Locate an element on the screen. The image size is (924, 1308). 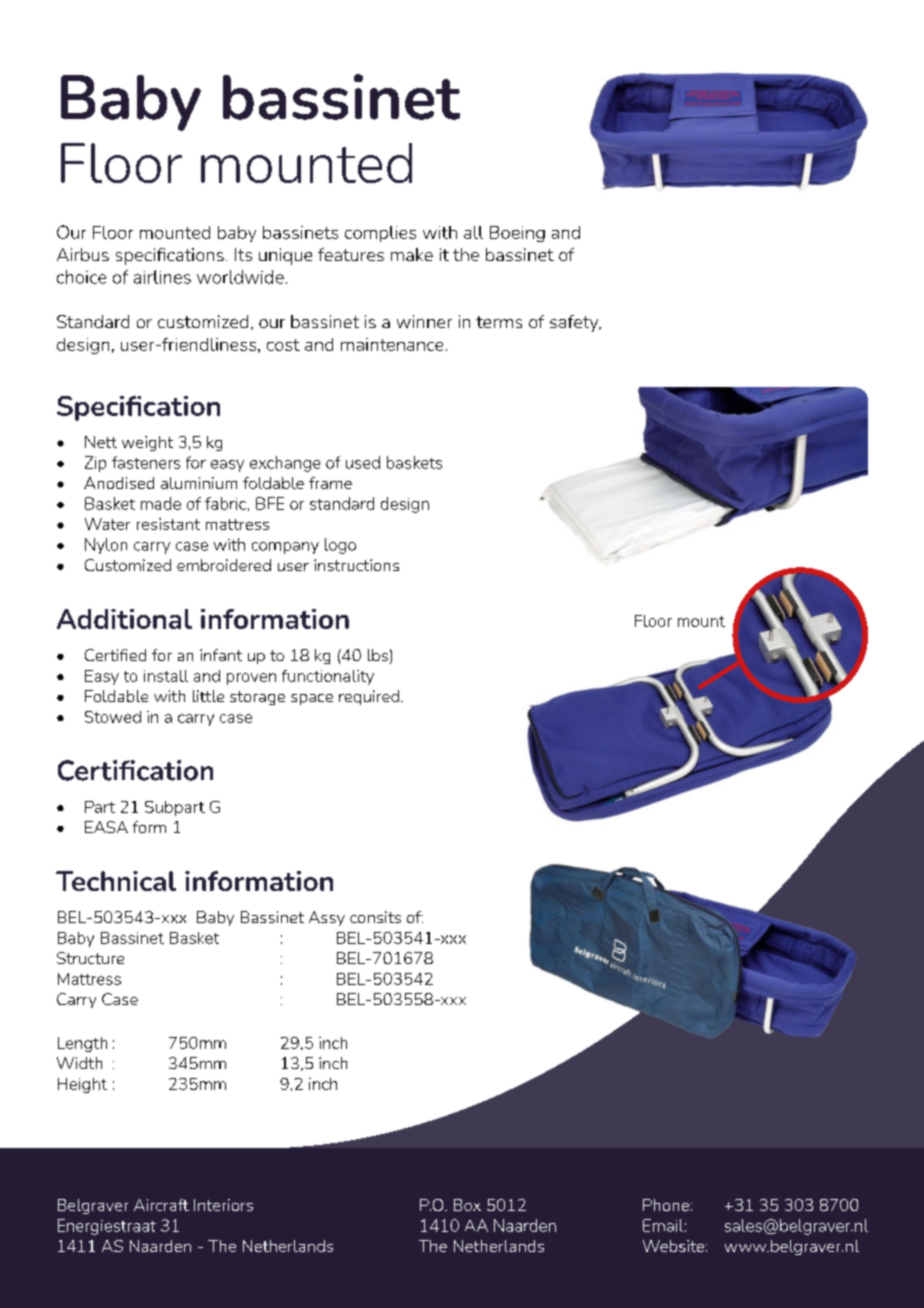
Phone is located at coordinates (666, 1205).
